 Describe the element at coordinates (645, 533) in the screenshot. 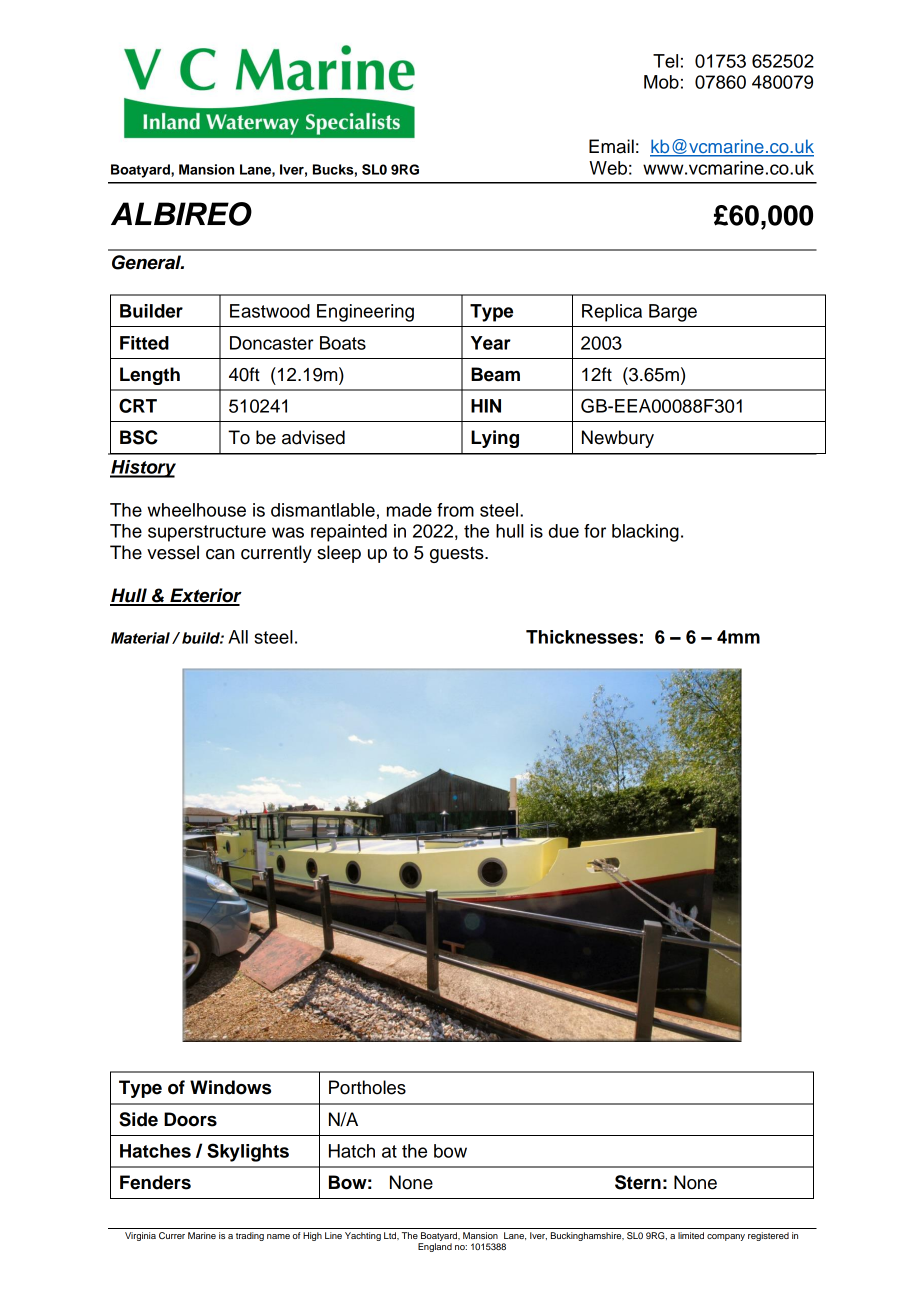

I see `blacking` at that location.
